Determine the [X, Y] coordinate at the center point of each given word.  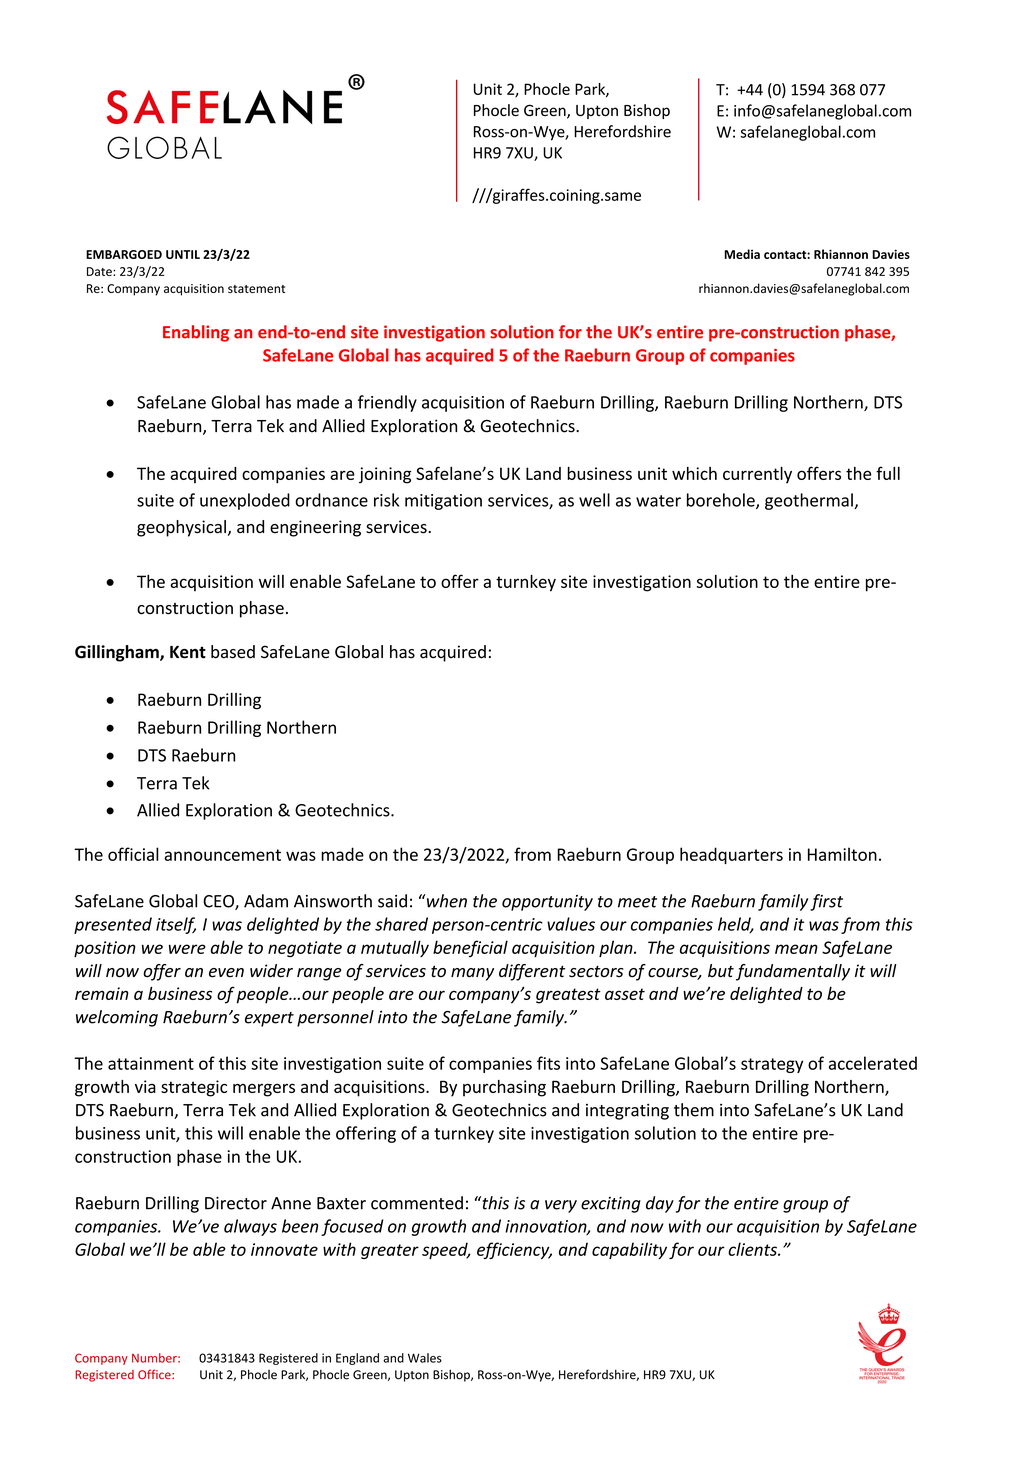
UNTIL [183, 254]
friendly [387, 403]
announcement [222, 855]
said [392, 901]
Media [742, 254]
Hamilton [842, 854]
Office [155, 1374]
